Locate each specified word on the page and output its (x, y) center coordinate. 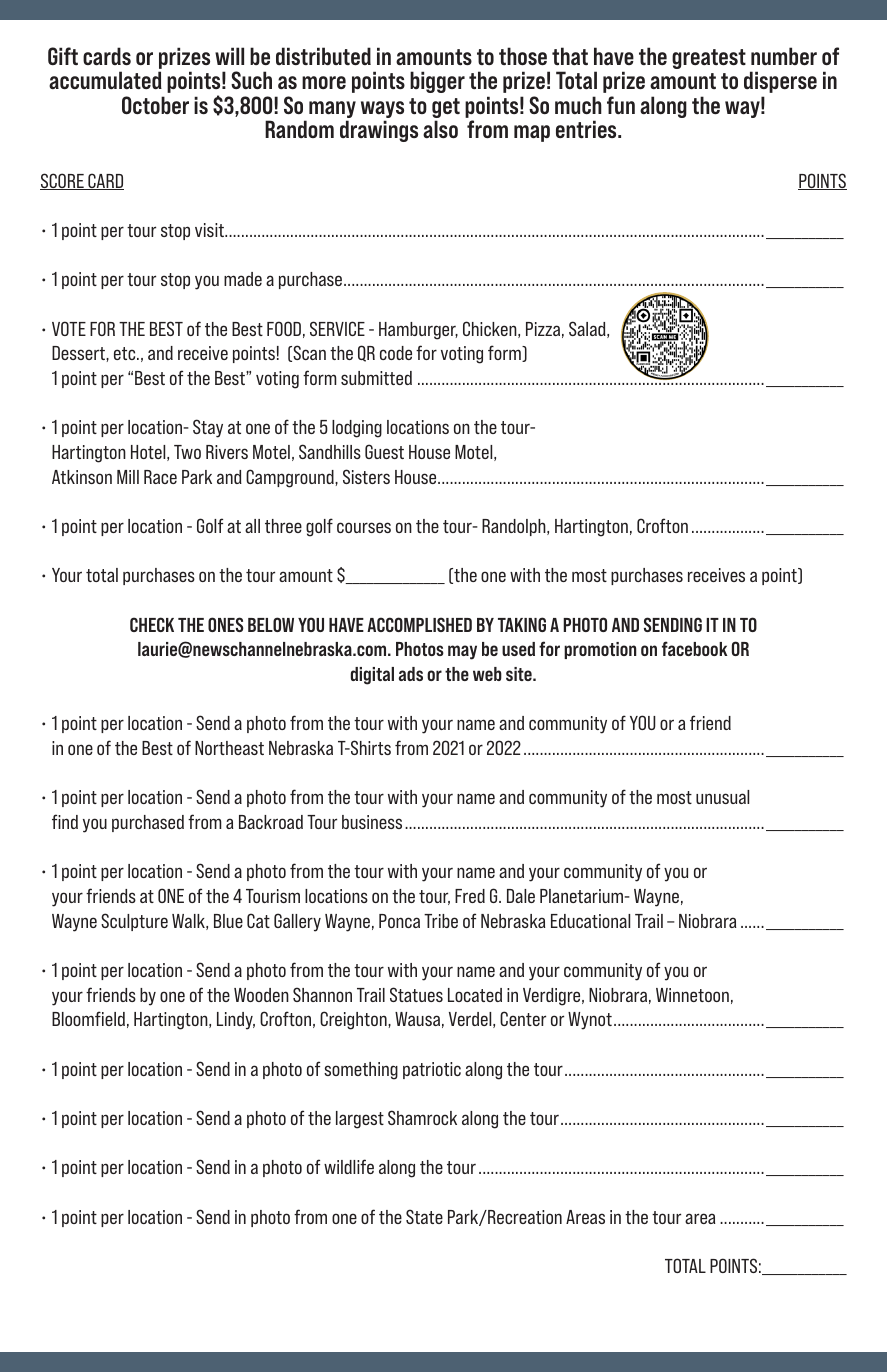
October (155, 105)
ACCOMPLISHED (419, 624)
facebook (695, 648)
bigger (437, 82)
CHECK (152, 624)
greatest (709, 59)
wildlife (349, 1166)
